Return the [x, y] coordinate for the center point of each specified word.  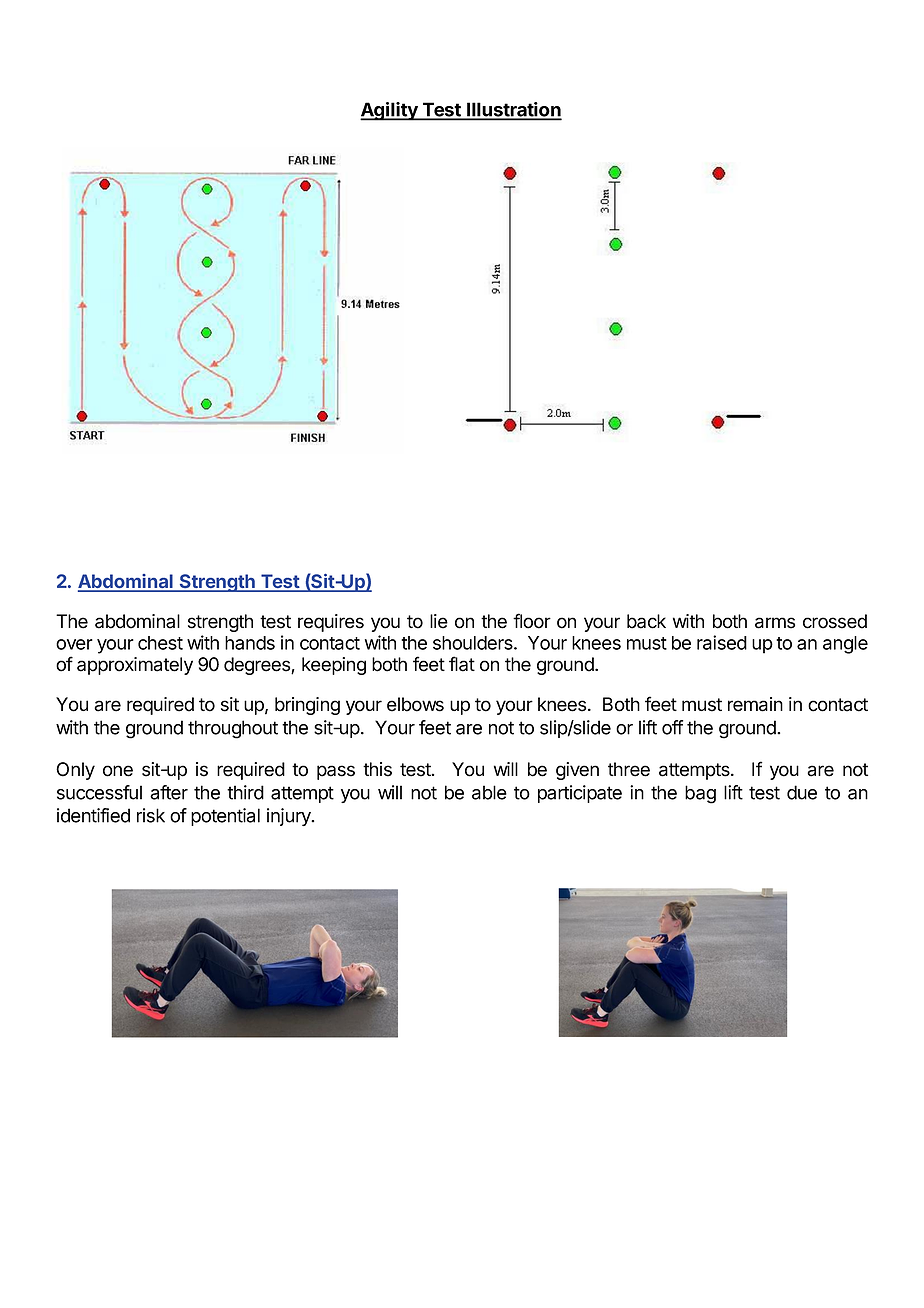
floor [532, 621]
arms [775, 623]
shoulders [474, 643]
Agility [390, 111]
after [169, 792]
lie [439, 621]
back [646, 621]
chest [160, 643]
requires [331, 623]
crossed [835, 621]
